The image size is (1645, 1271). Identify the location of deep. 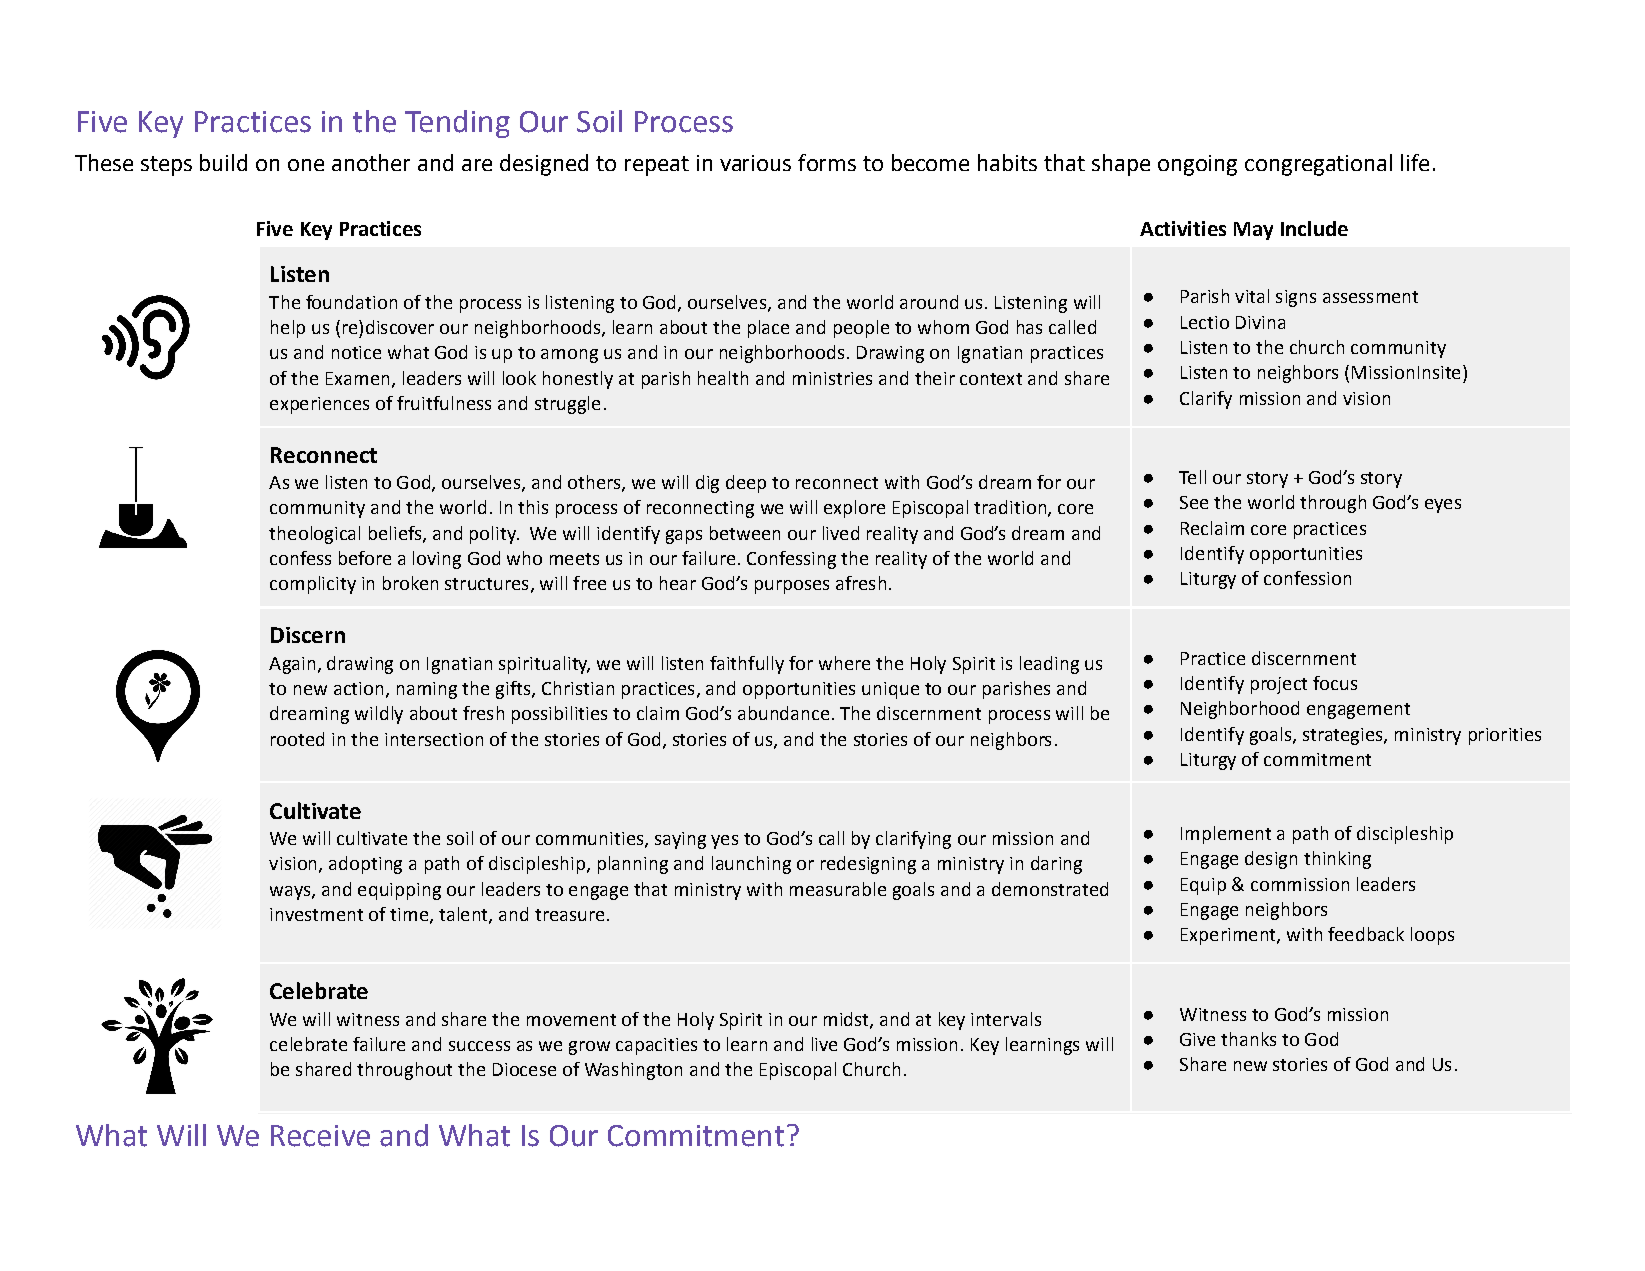
(746, 484).
